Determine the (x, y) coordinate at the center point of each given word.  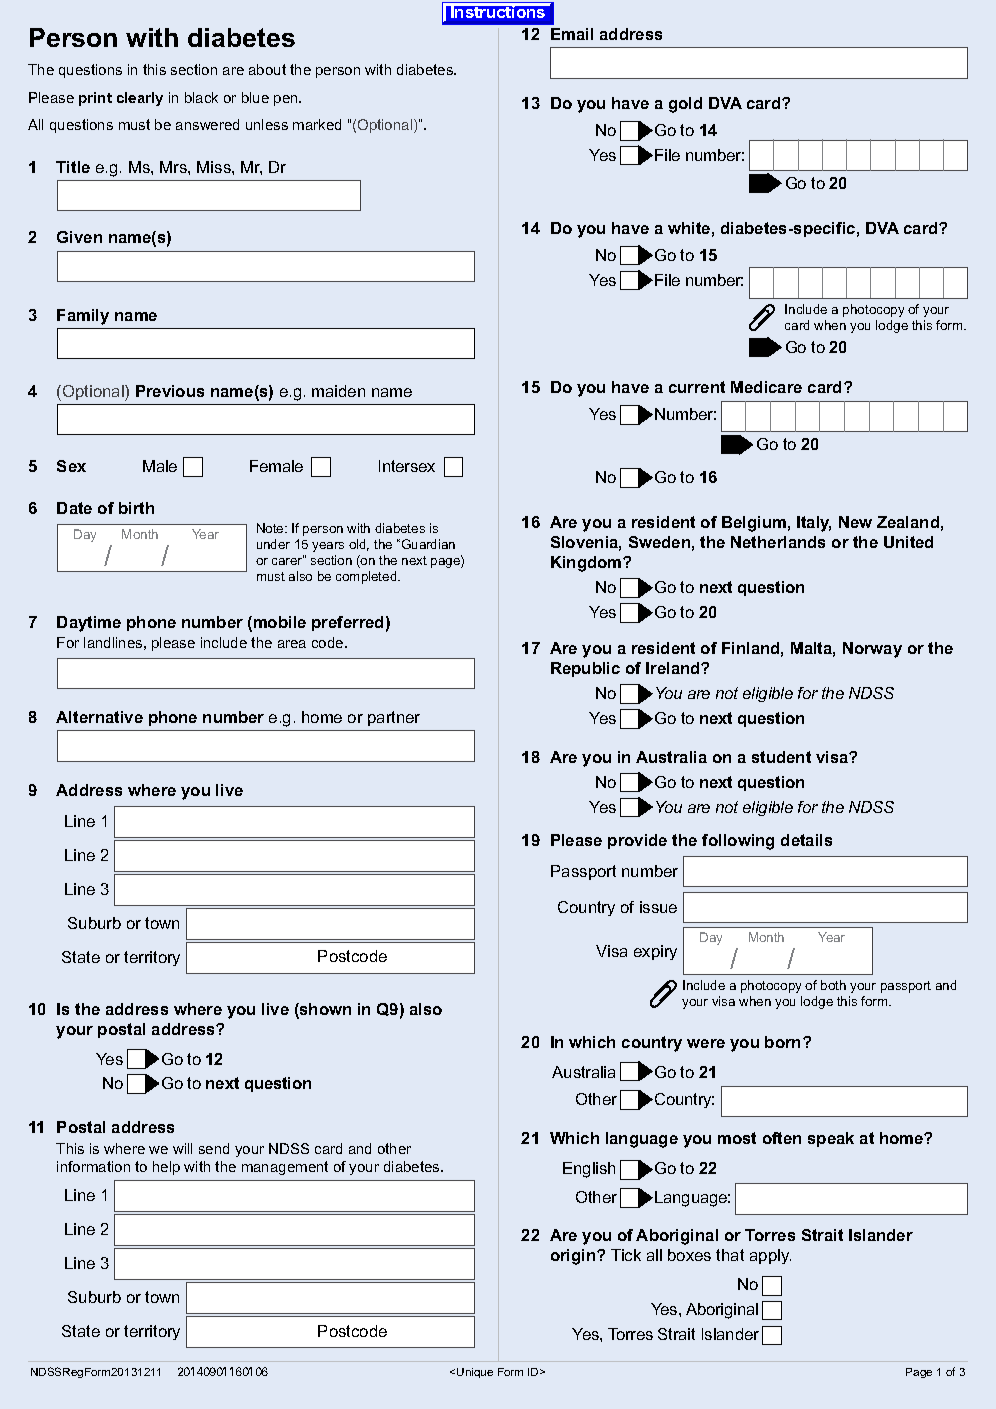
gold (685, 105)
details (806, 840)
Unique (475, 1373)
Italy (814, 524)
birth (136, 508)
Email (572, 34)
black (201, 97)
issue (658, 907)
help (166, 1168)
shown (324, 1010)
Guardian (427, 544)
